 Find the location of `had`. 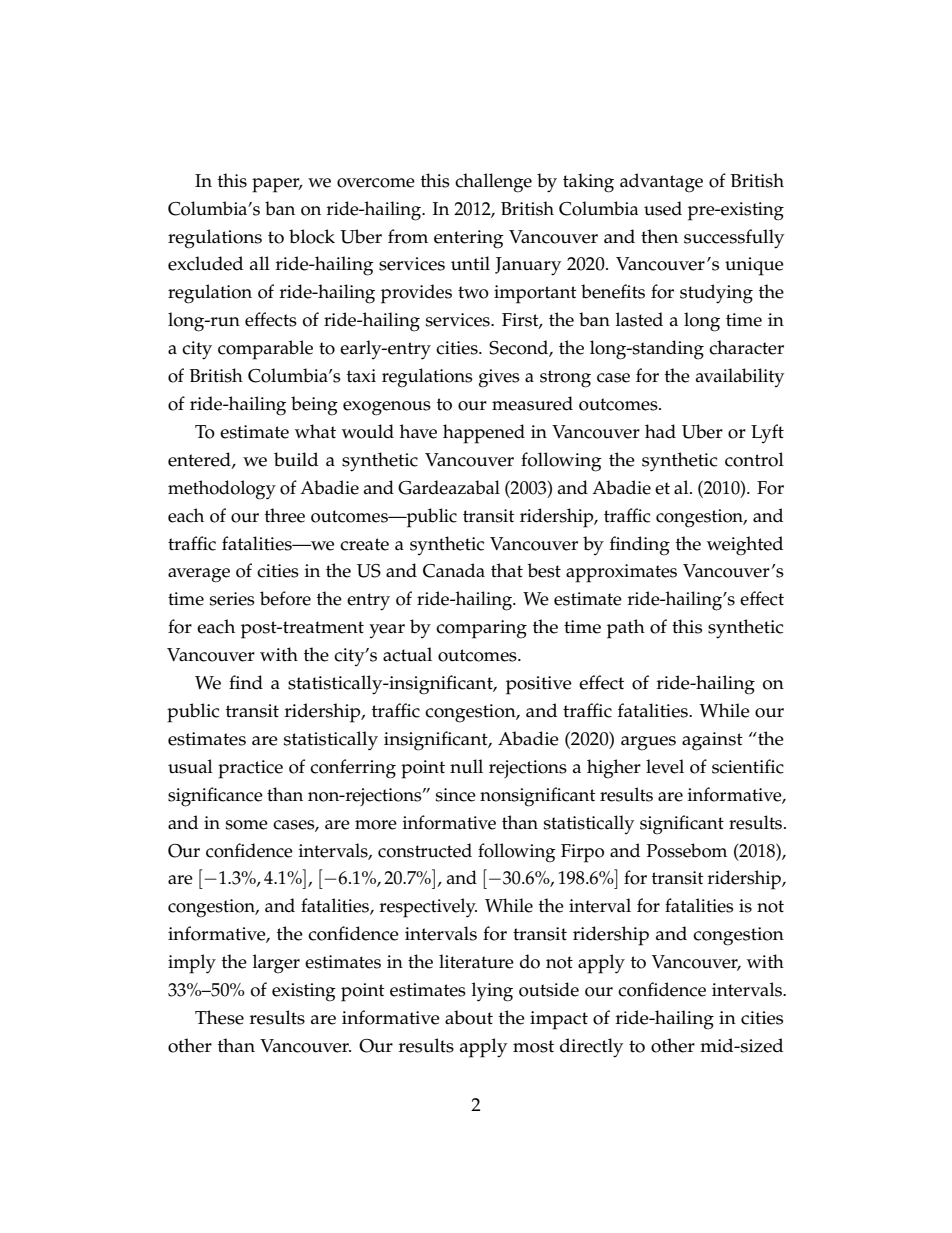

had is located at coordinates (660, 431).
